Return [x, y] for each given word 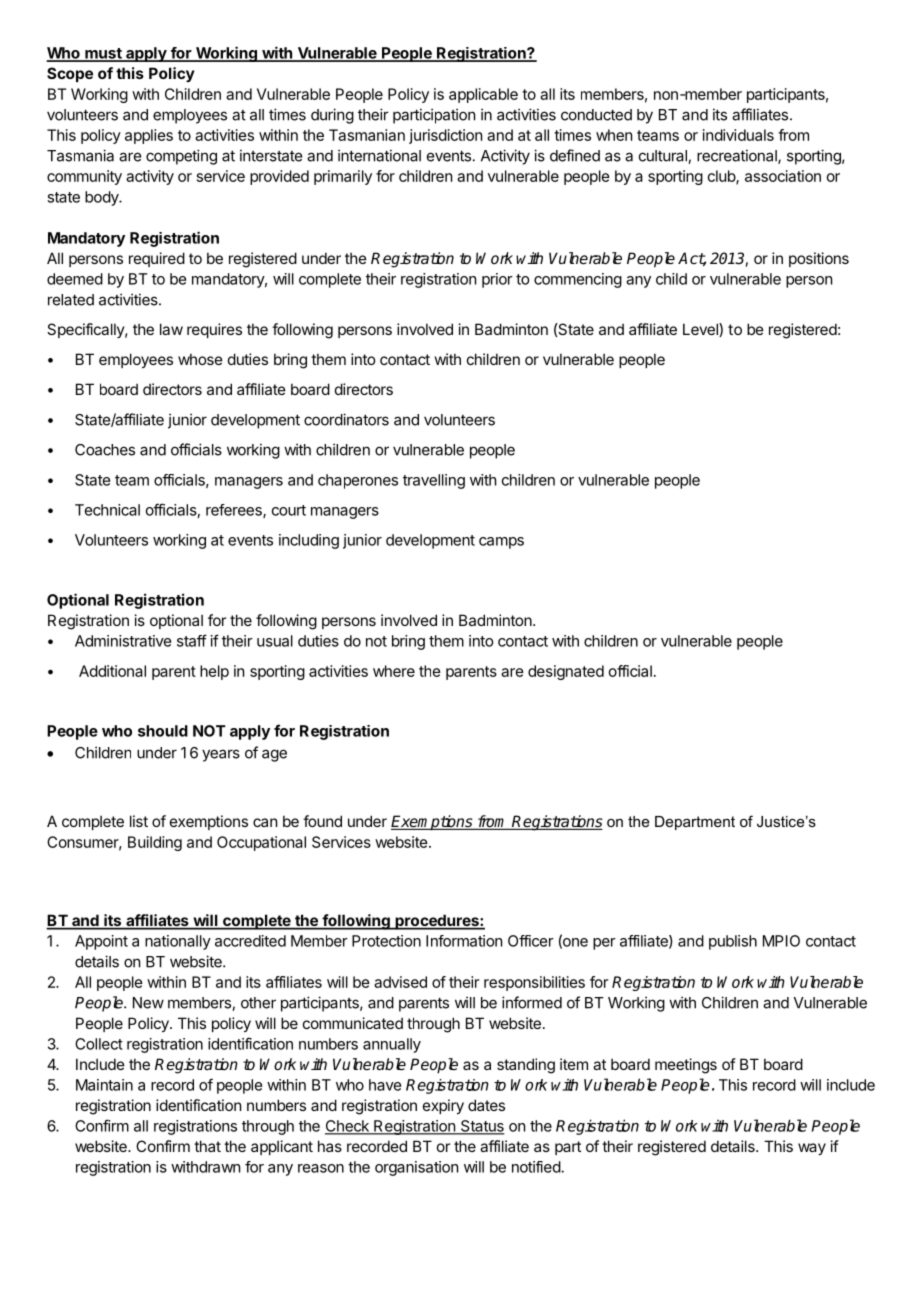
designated [566, 672]
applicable [483, 95]
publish [733, 942]
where [394, 671]
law [171, 329]
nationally [178, 942]
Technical [107, 510]
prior [497, 280]
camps [501, 543]
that [207, 1146]
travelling [434, 481]
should [163, 731]
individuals [738, 135]
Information [464, 941]
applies [149, 136]
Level [701, 330]
